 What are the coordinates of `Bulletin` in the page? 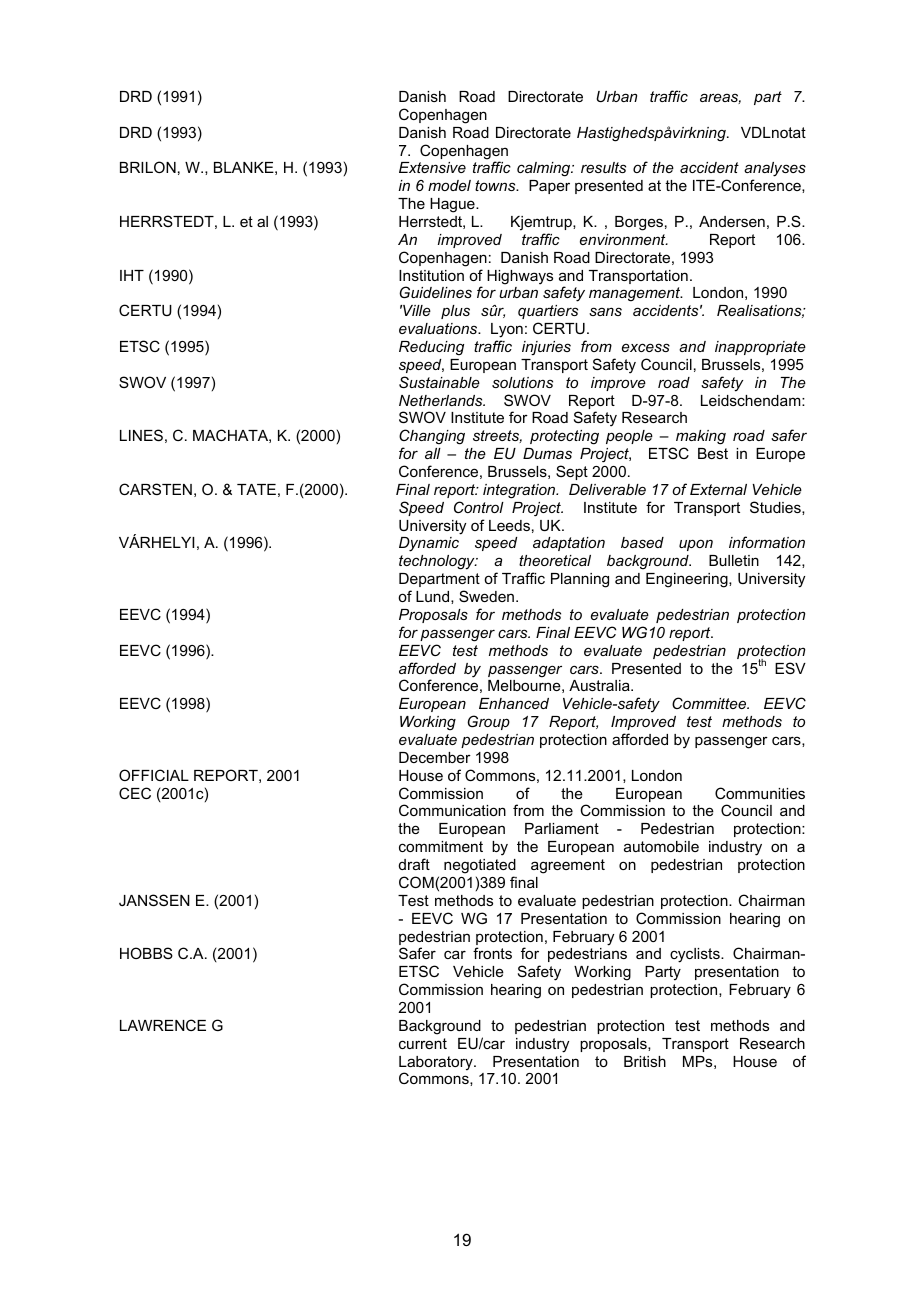 It's located at (734, 560).
